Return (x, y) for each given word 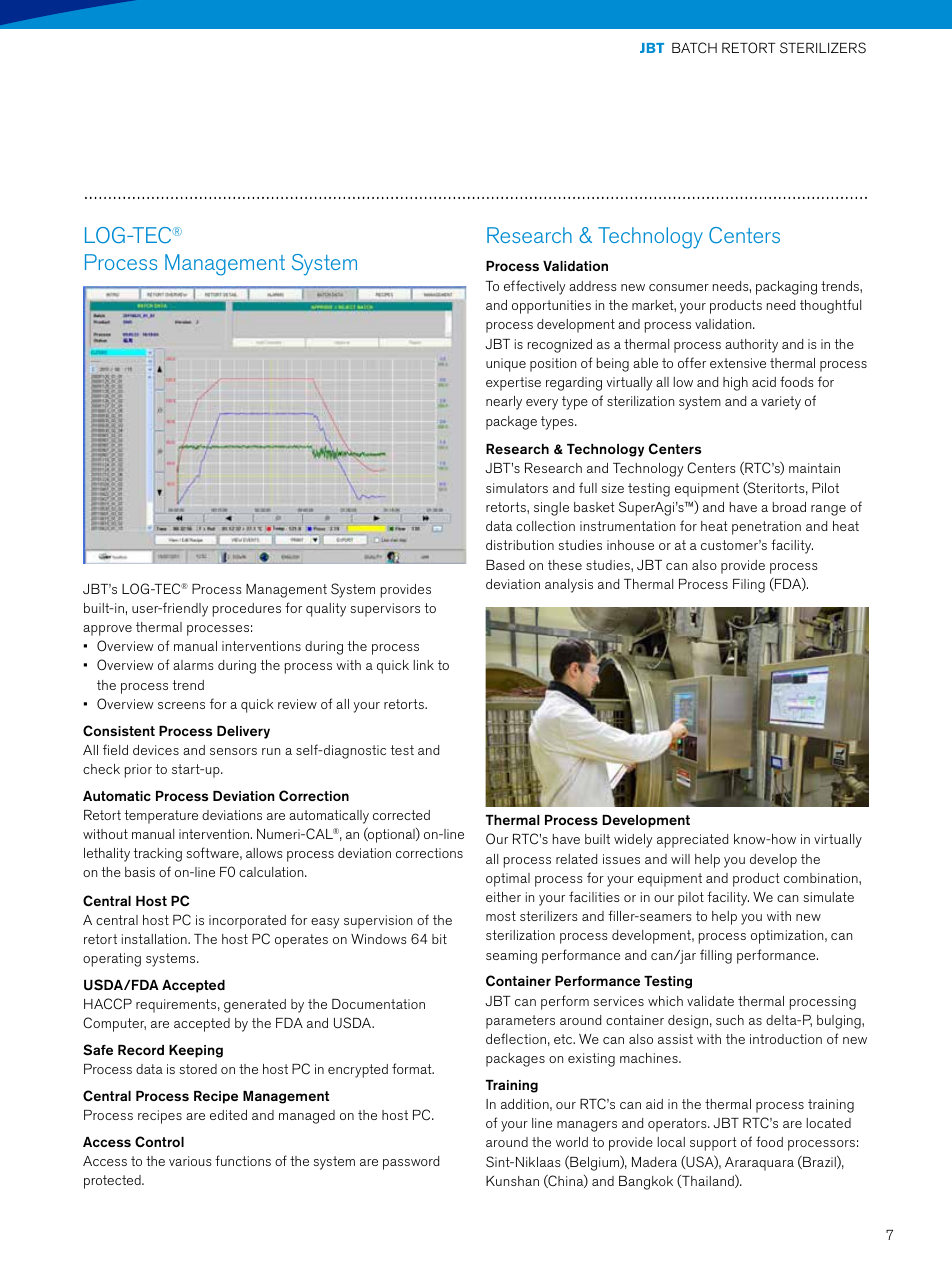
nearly (504, 403)
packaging (786, 288)
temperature (161, 817)
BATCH (694, 48)
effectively (535, 287)
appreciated (692, 841)
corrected (401, 815)
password (411, 1163)
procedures (247, 610)
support (713, 1144)
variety (781, 403)
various (190, 1161)
